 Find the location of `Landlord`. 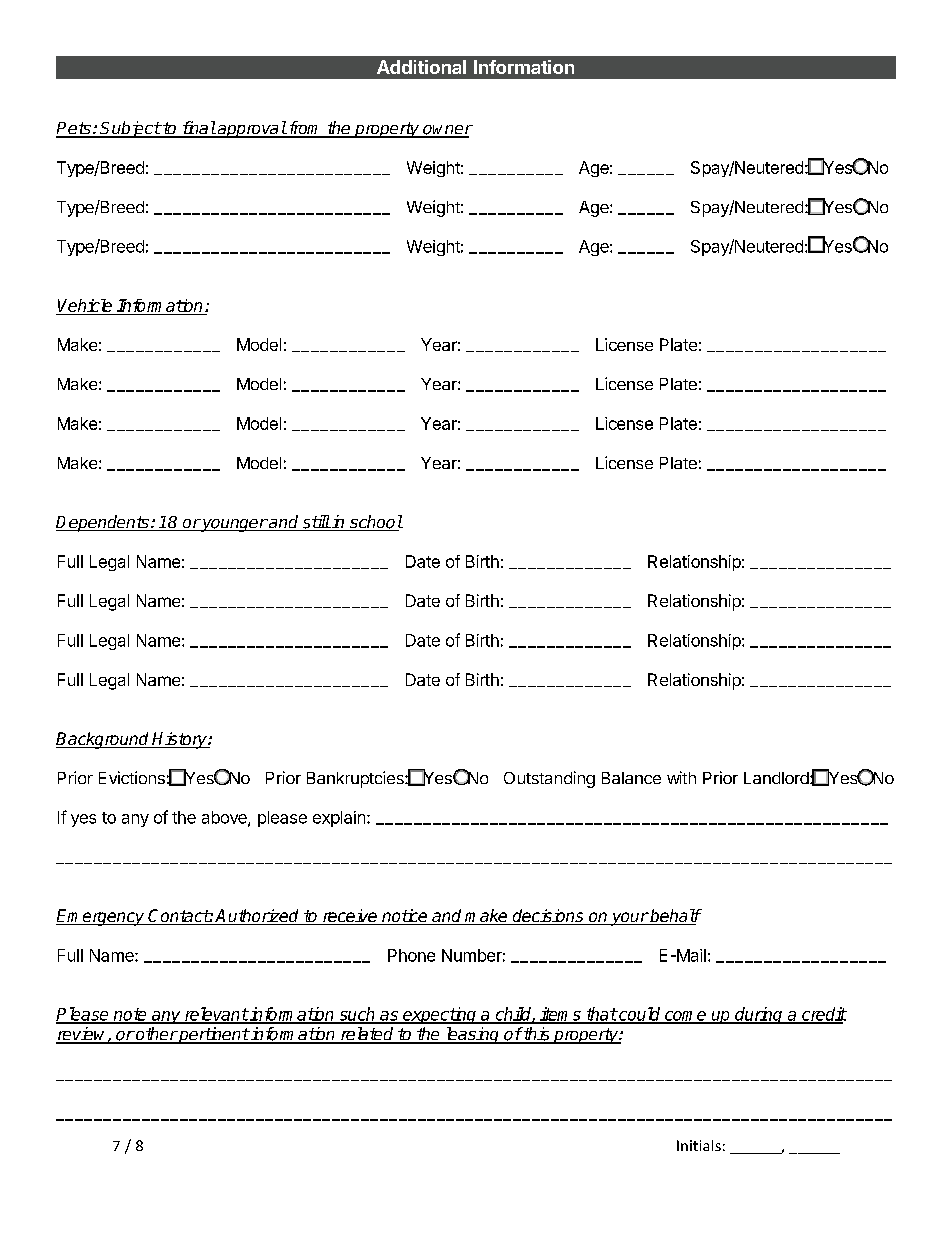

Landlord is located at coordinates (777, 778).
